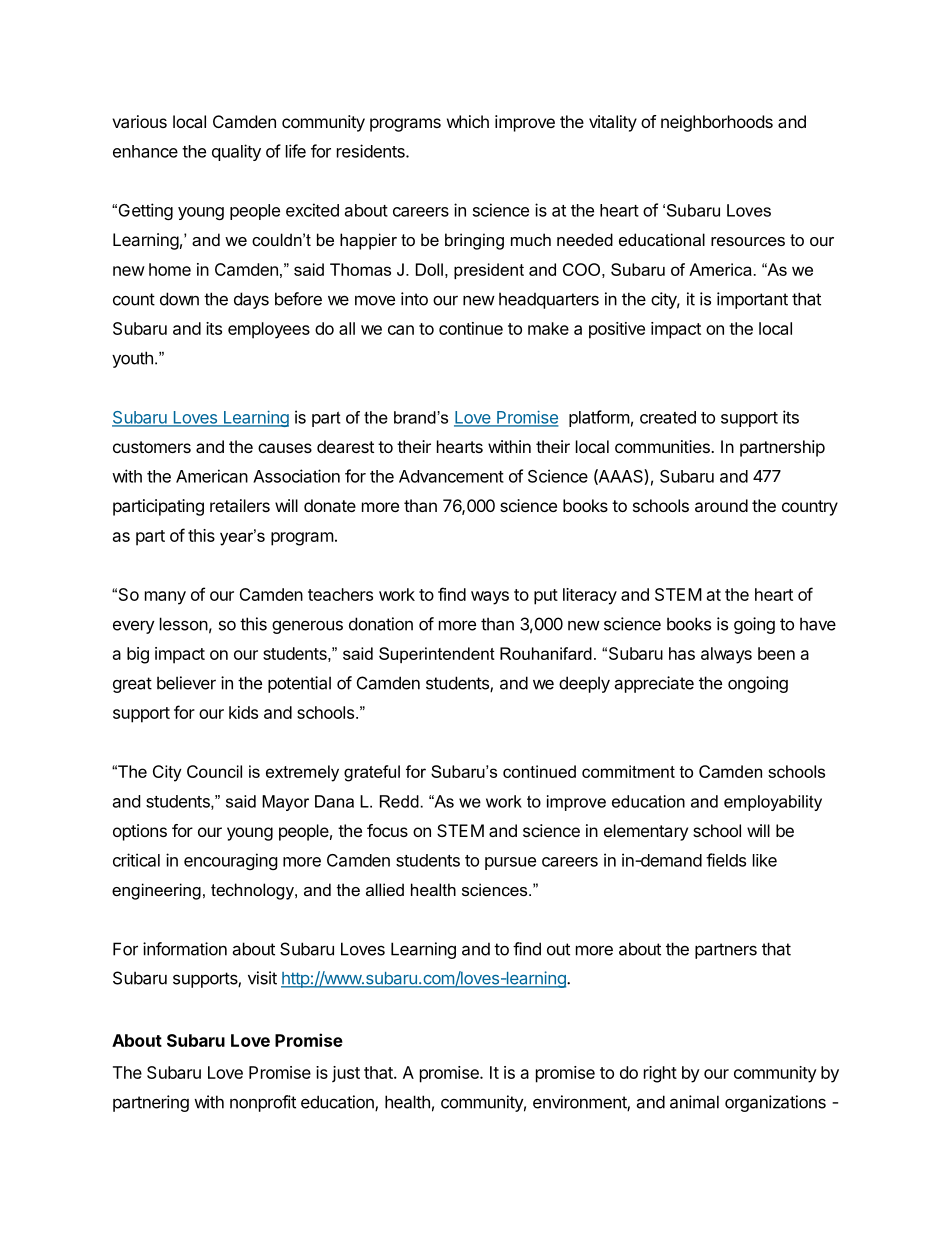 This image has height=1233, width=952. Describe the element at coordinates (399, 801) in the image. I see `Redd` at that location.
